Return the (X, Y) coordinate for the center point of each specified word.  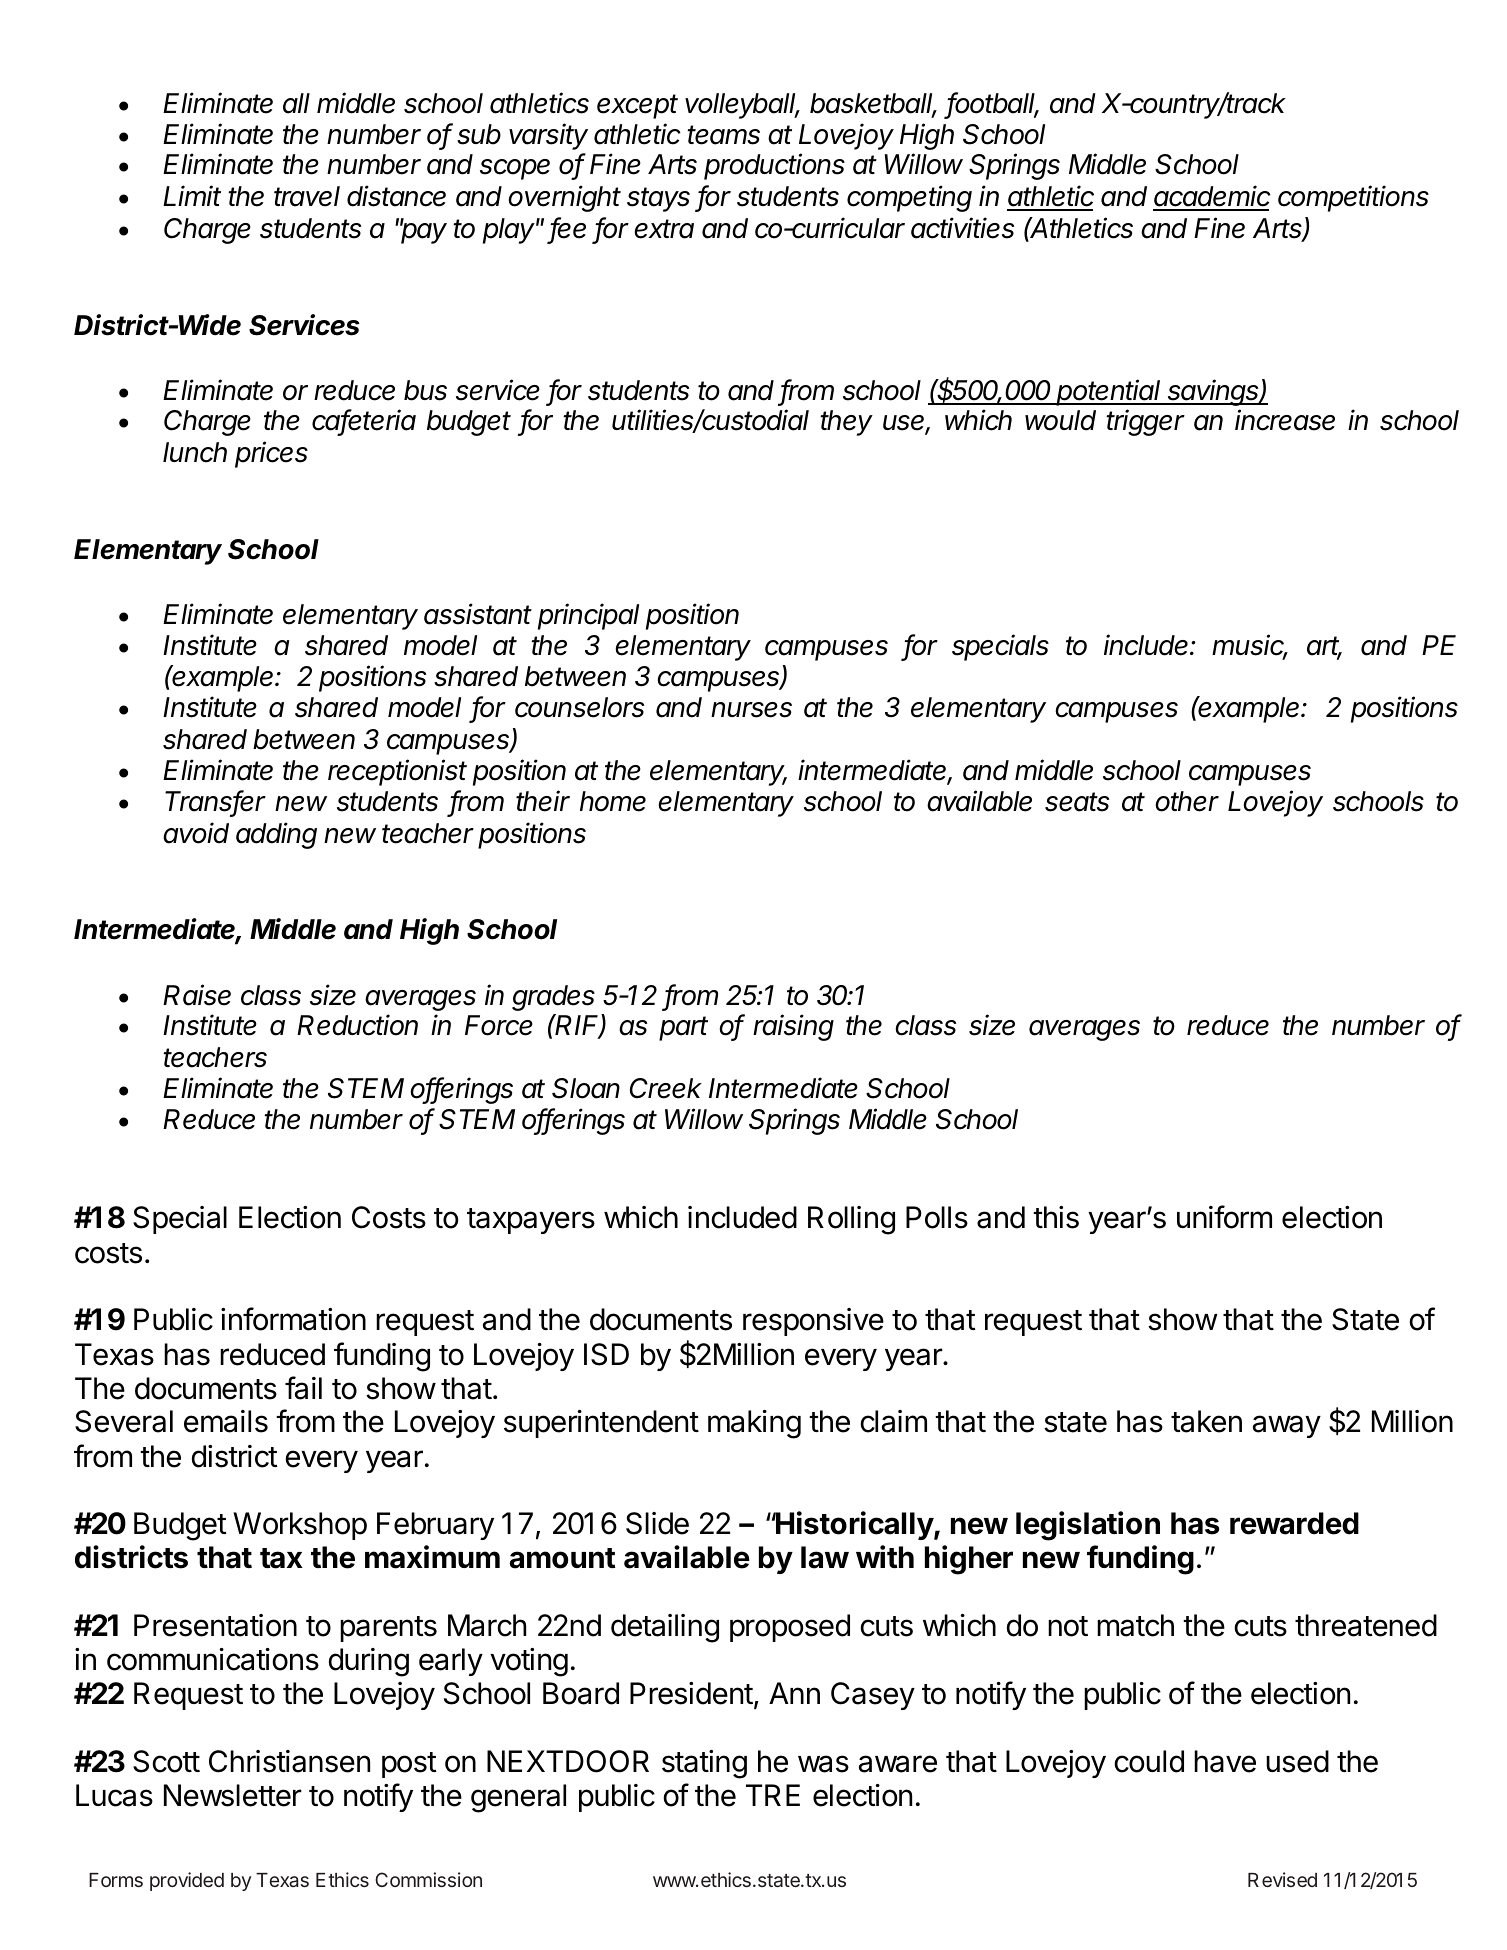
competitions (1353, 198)
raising (793, 1027)
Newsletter (233, 1795)
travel (307, 196)
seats (1077, 802)
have (1225, 1761)
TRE (773, 1795)
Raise (197, 995)
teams (723, 135)
